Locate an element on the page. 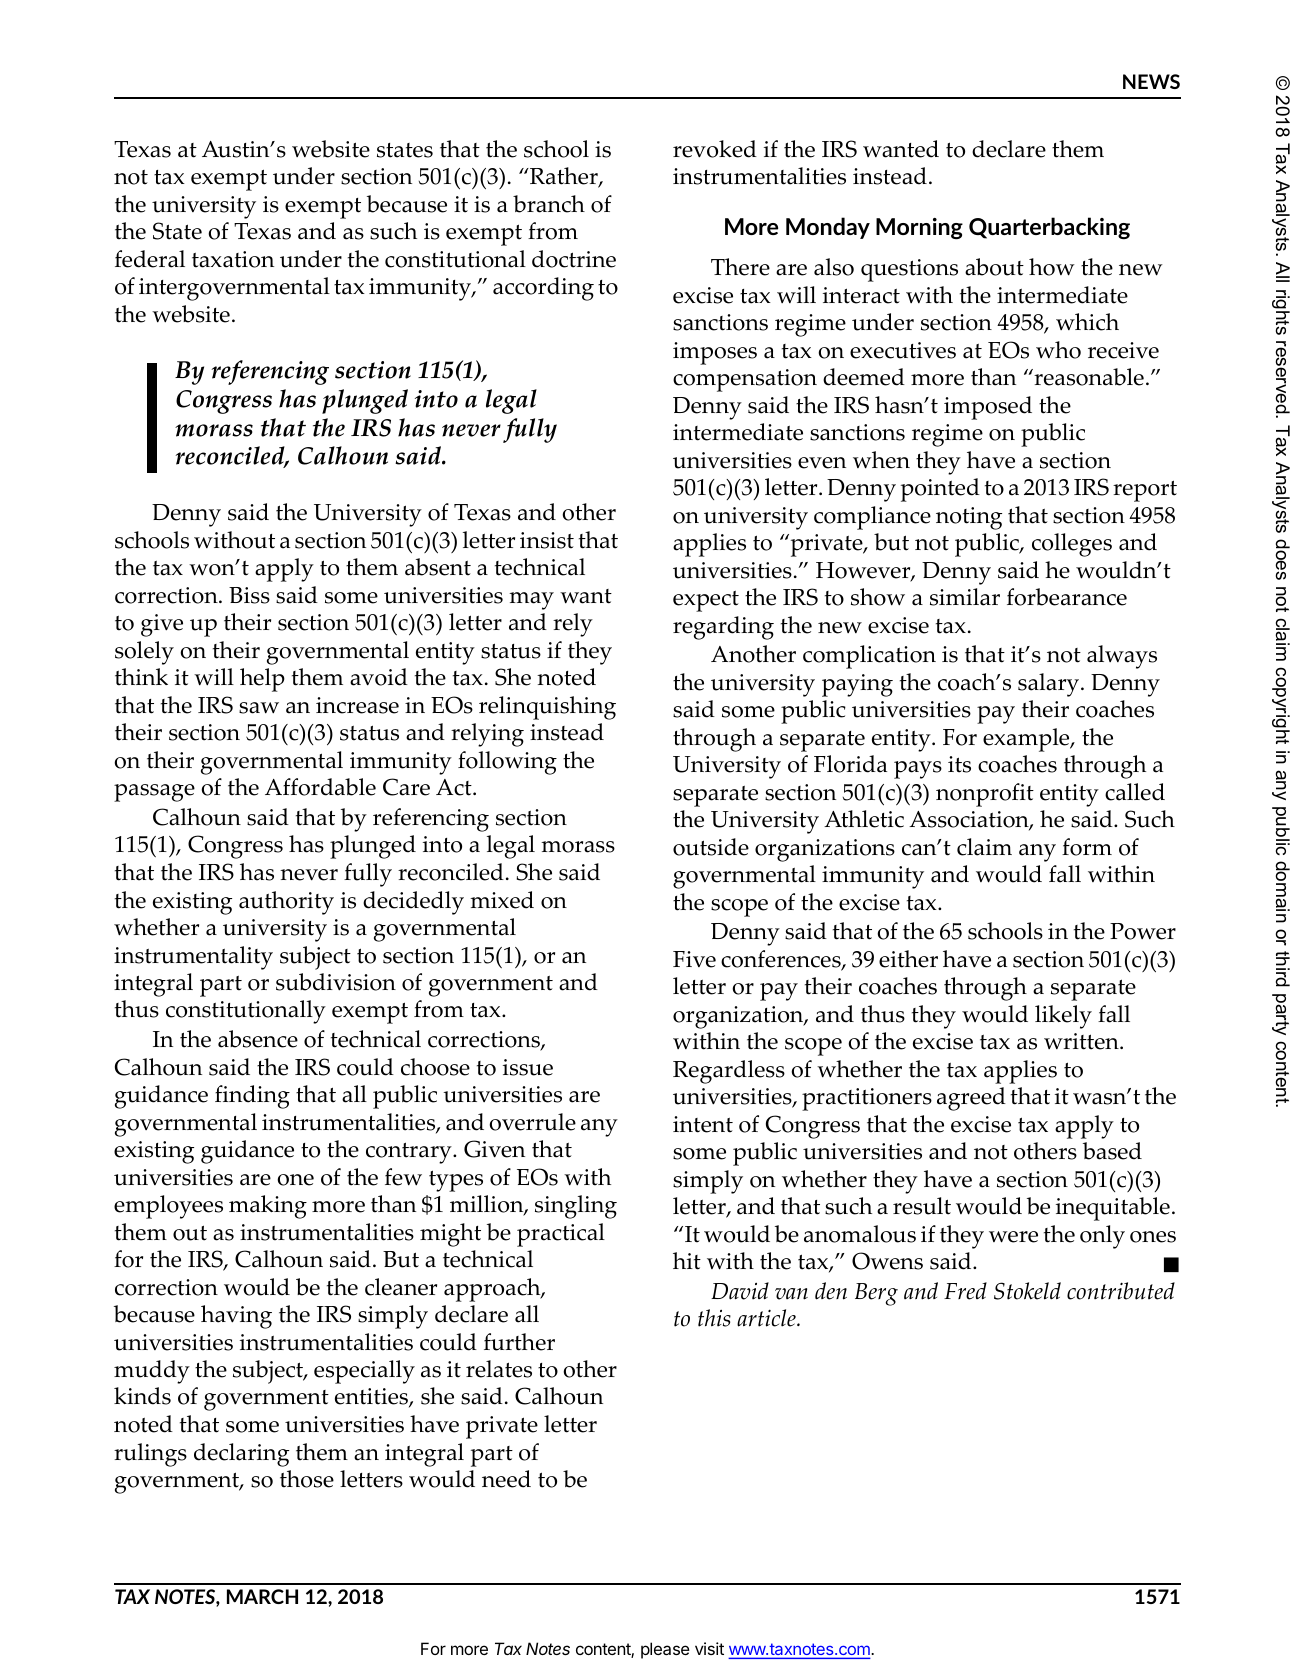 This document has height=1675, width=1295. please is located at coordinates (665, 1650).
